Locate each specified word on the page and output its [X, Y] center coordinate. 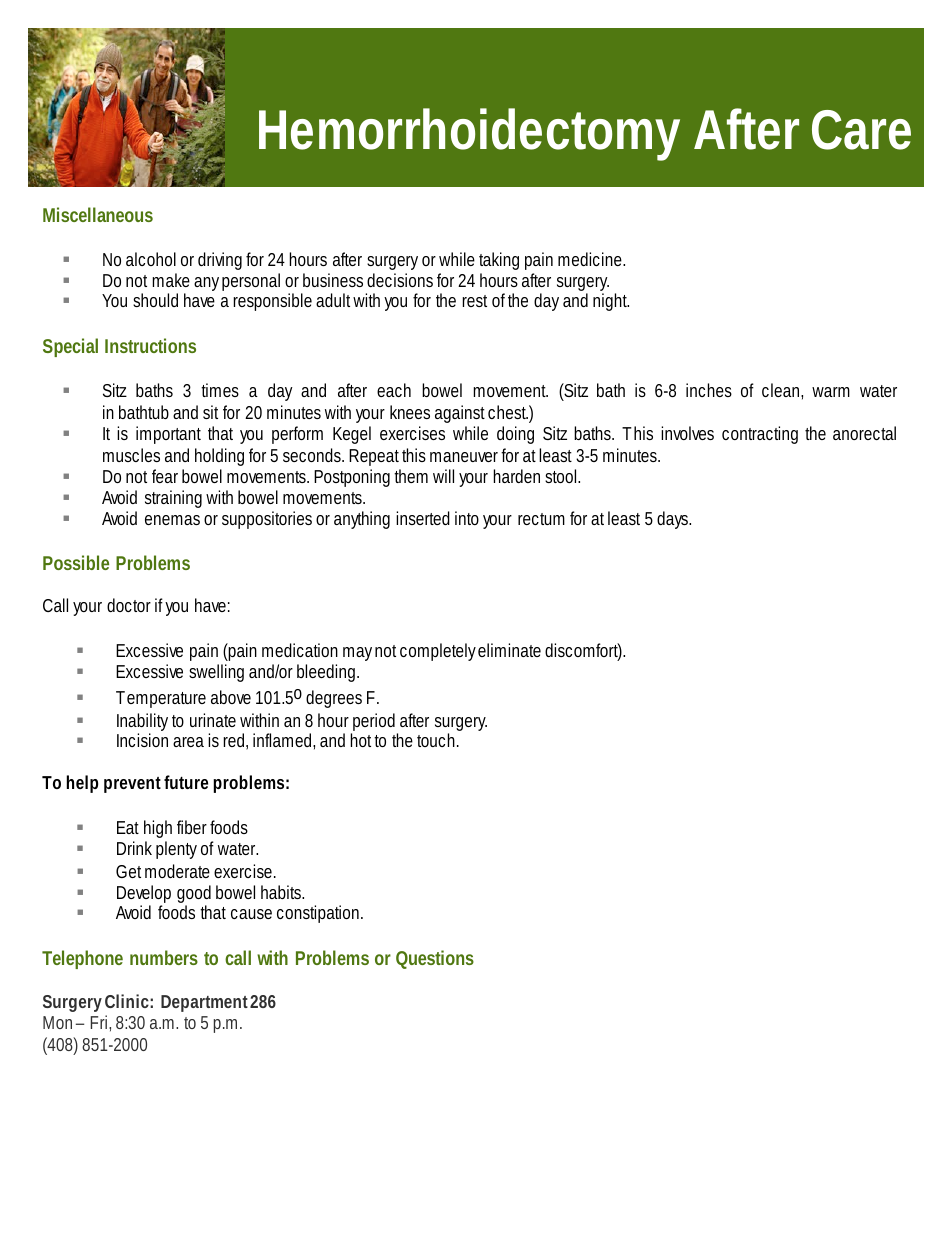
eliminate [509, 650]
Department [204, 1003]
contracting [760, 435]
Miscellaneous [98, 214]
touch [436, 740]
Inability [142, 723]
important [168, 435]
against [460, 416]
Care [861, 130]
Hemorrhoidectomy [469, 134]
